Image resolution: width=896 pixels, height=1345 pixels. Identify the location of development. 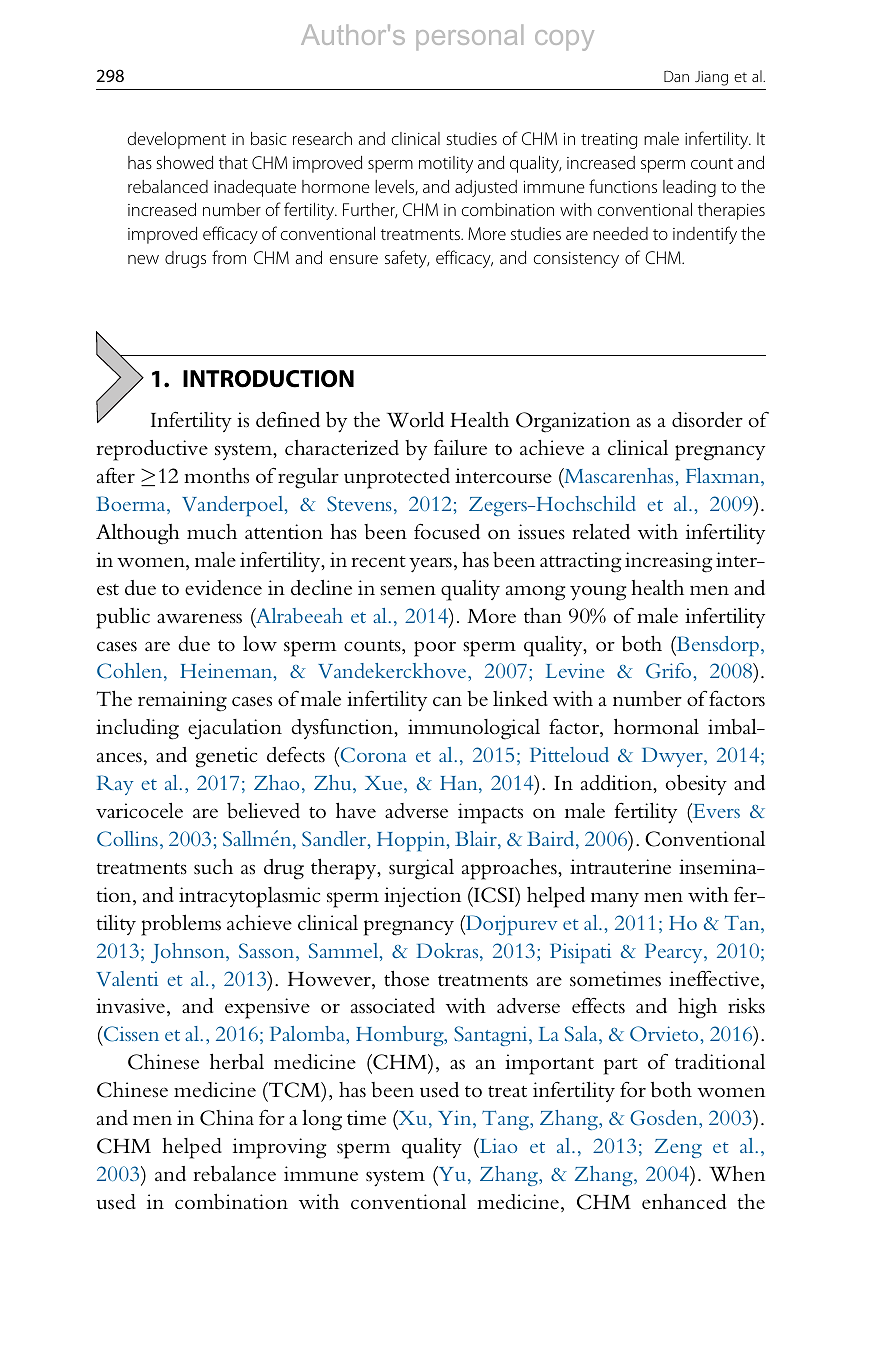
(177, 140).
